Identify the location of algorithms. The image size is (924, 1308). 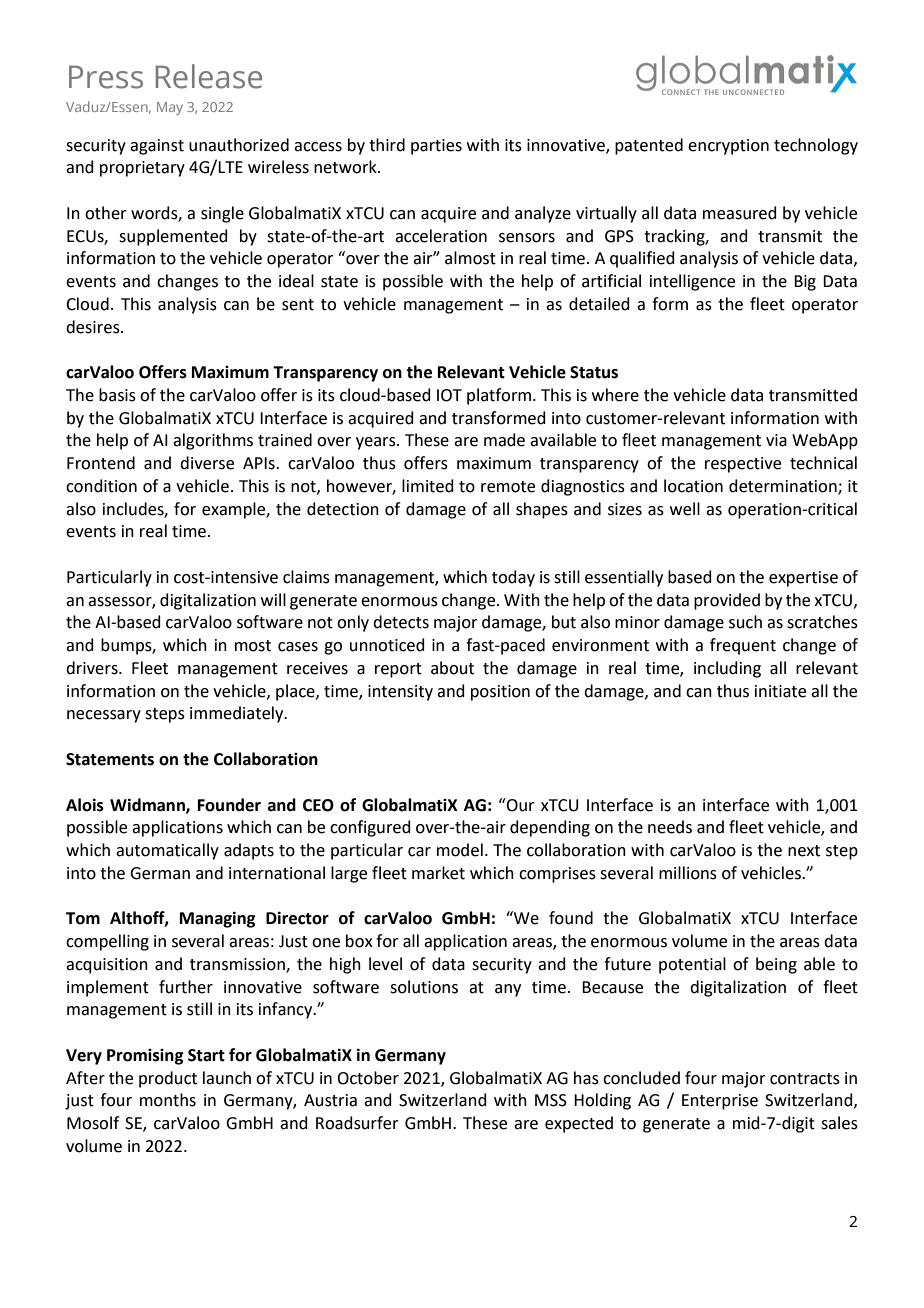
(213, 441).
